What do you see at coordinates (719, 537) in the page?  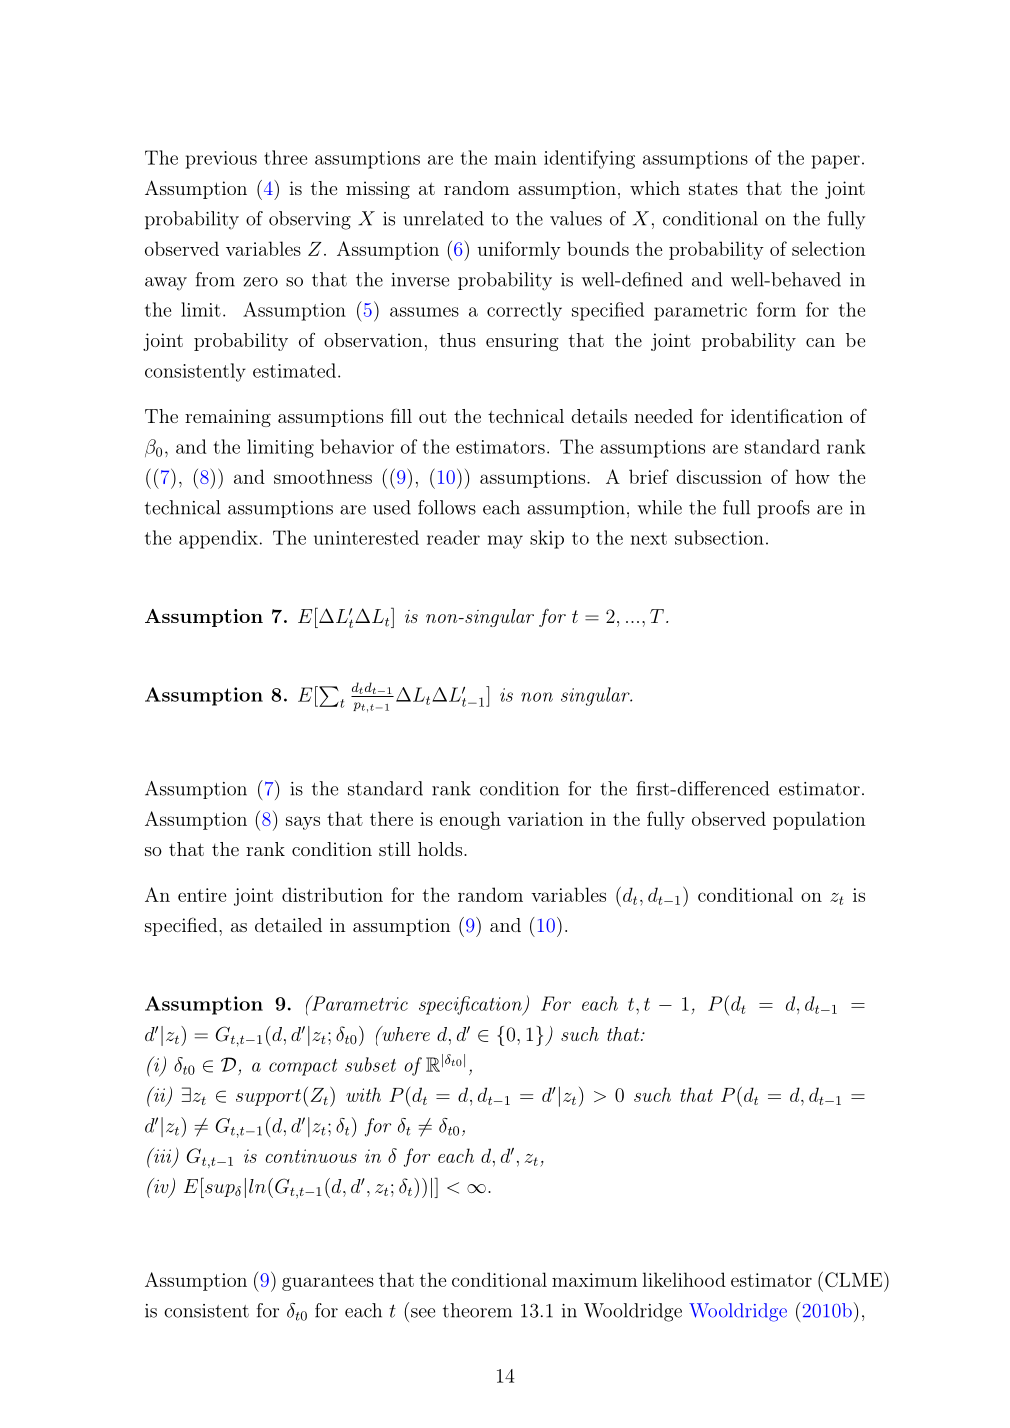 I see `subsection` at bounding box center [719, 537].
